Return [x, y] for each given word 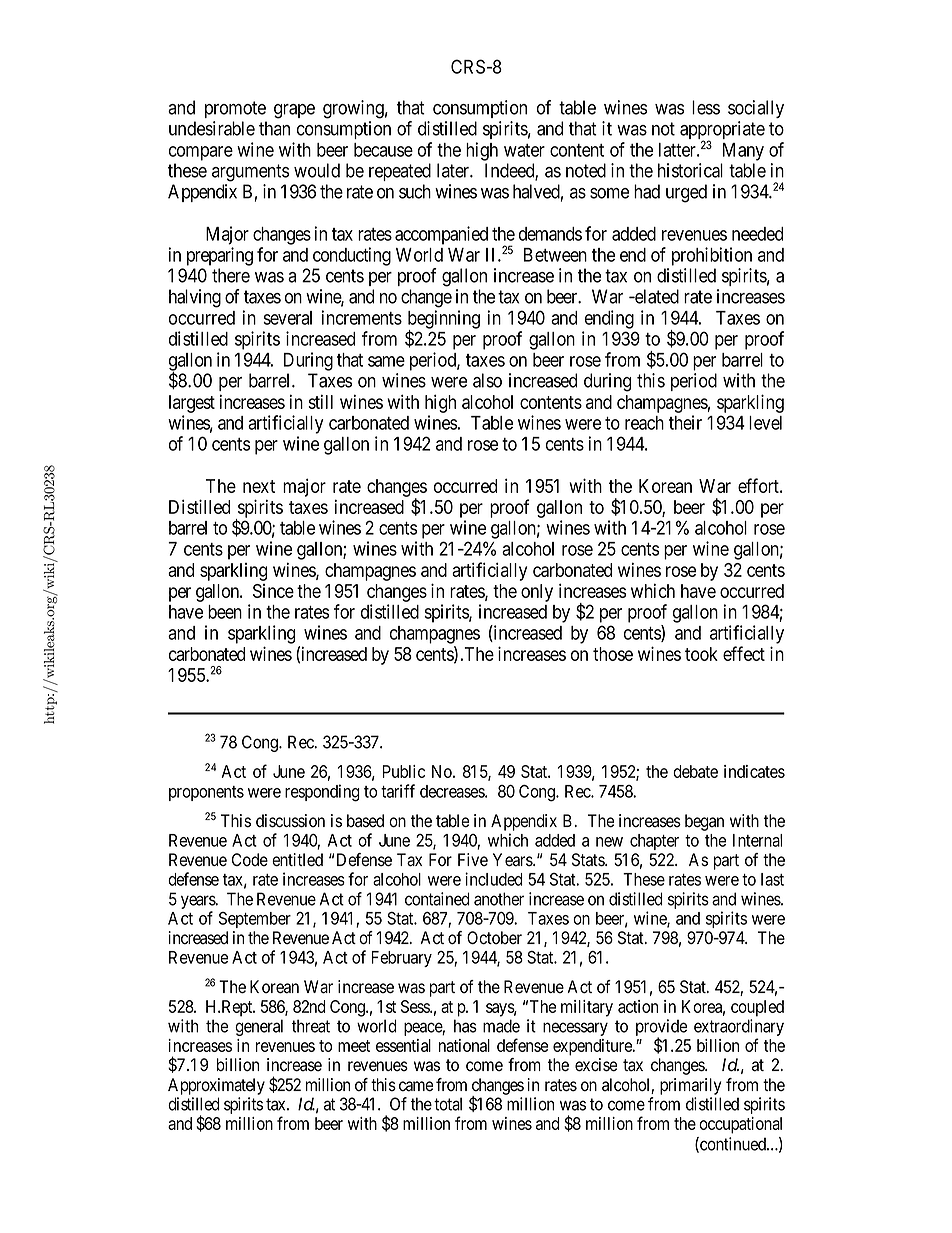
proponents [206, 793]
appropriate [722, 131]
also [487, 380]
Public [403, 771]
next [259, 486]
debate [695, 771]
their [685, 422]
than [274, 128]
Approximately [216, 1086]
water [524, 150]
